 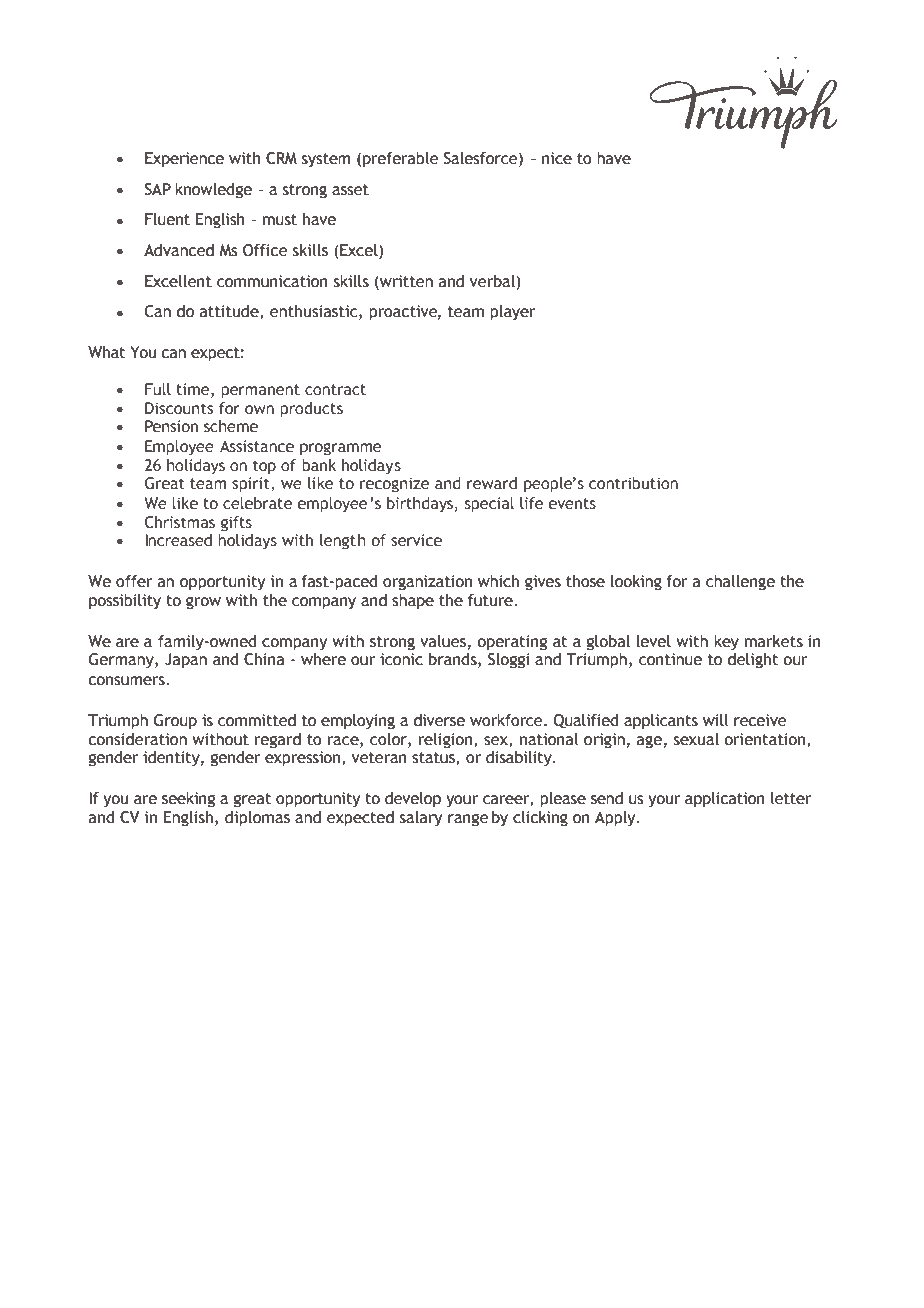 What do you see at coordinates (400, 160) in the screenshot?
I see `preferable` at bounding box center [400, 160].
